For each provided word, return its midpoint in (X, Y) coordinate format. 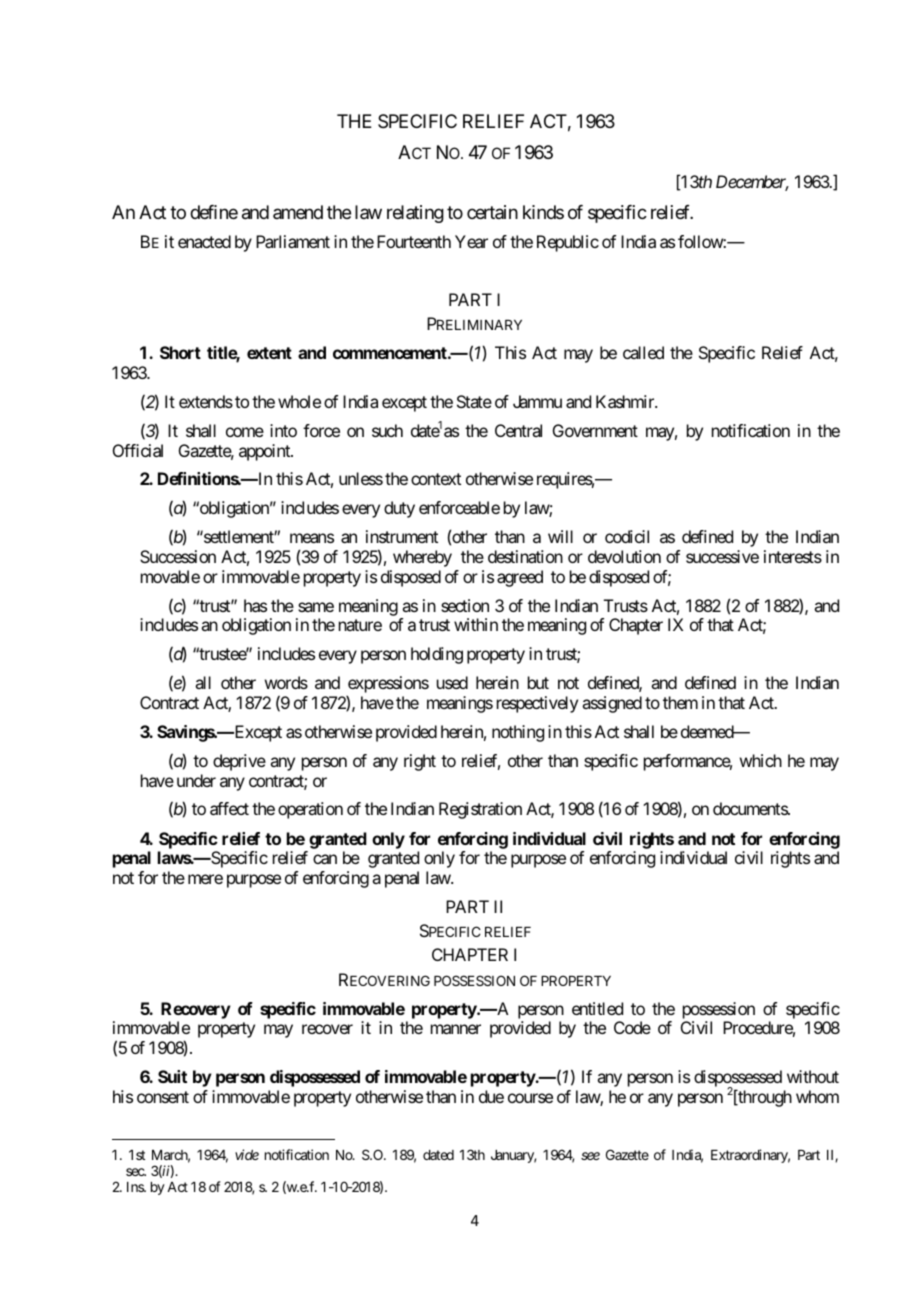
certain (492, 212)
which (761, 760)
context (436, 479)
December (752, 183)
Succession (178, 556)
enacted (204, 241)
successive (722, 556)
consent (163, 1097)
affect (229, 808)
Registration (480, 810)
